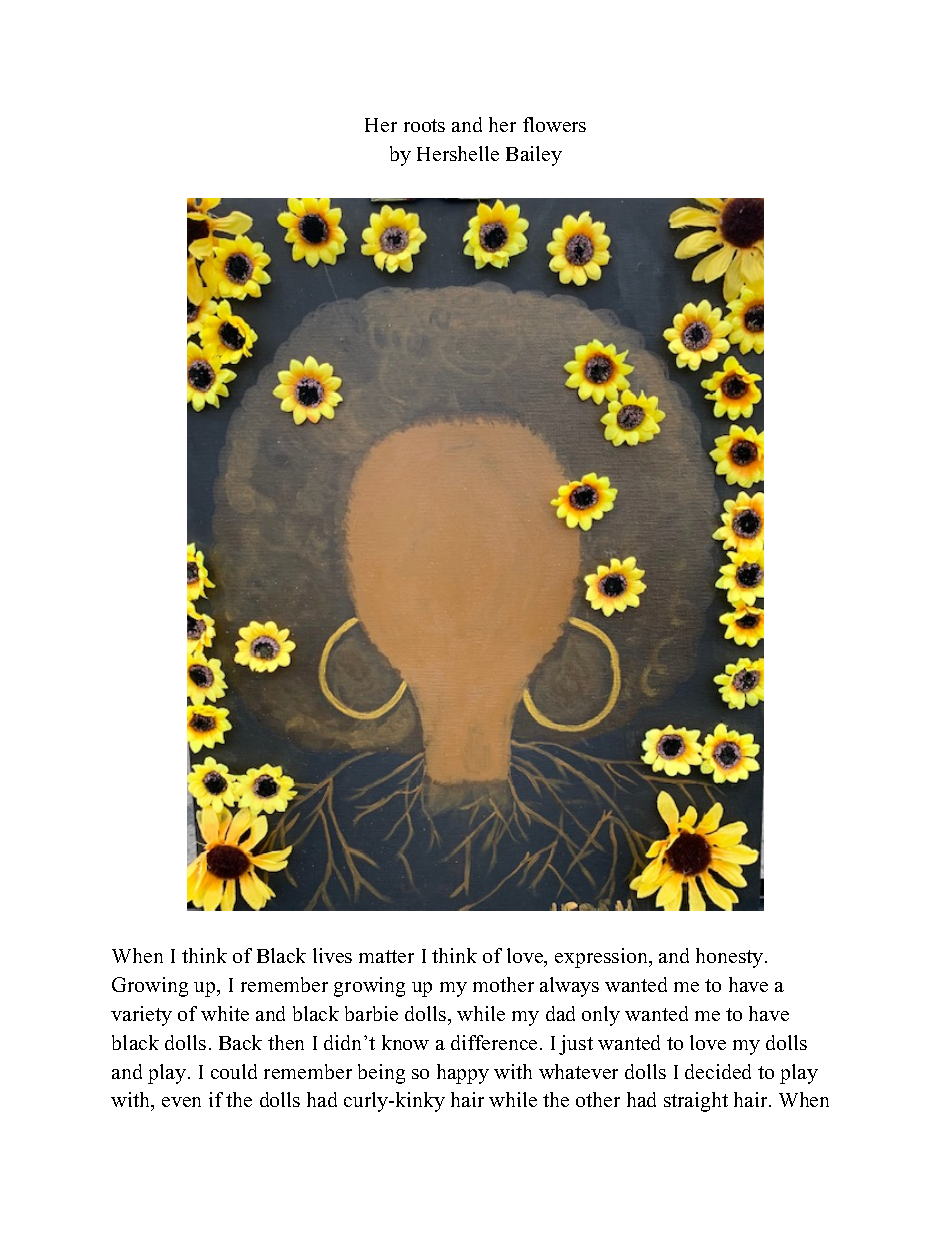 Image resolution: width=952 pixels, height=1233 pixels. What do you see at coordinates (424, 125) in the image?
I see `roots` at bounding box center [424, 125].
